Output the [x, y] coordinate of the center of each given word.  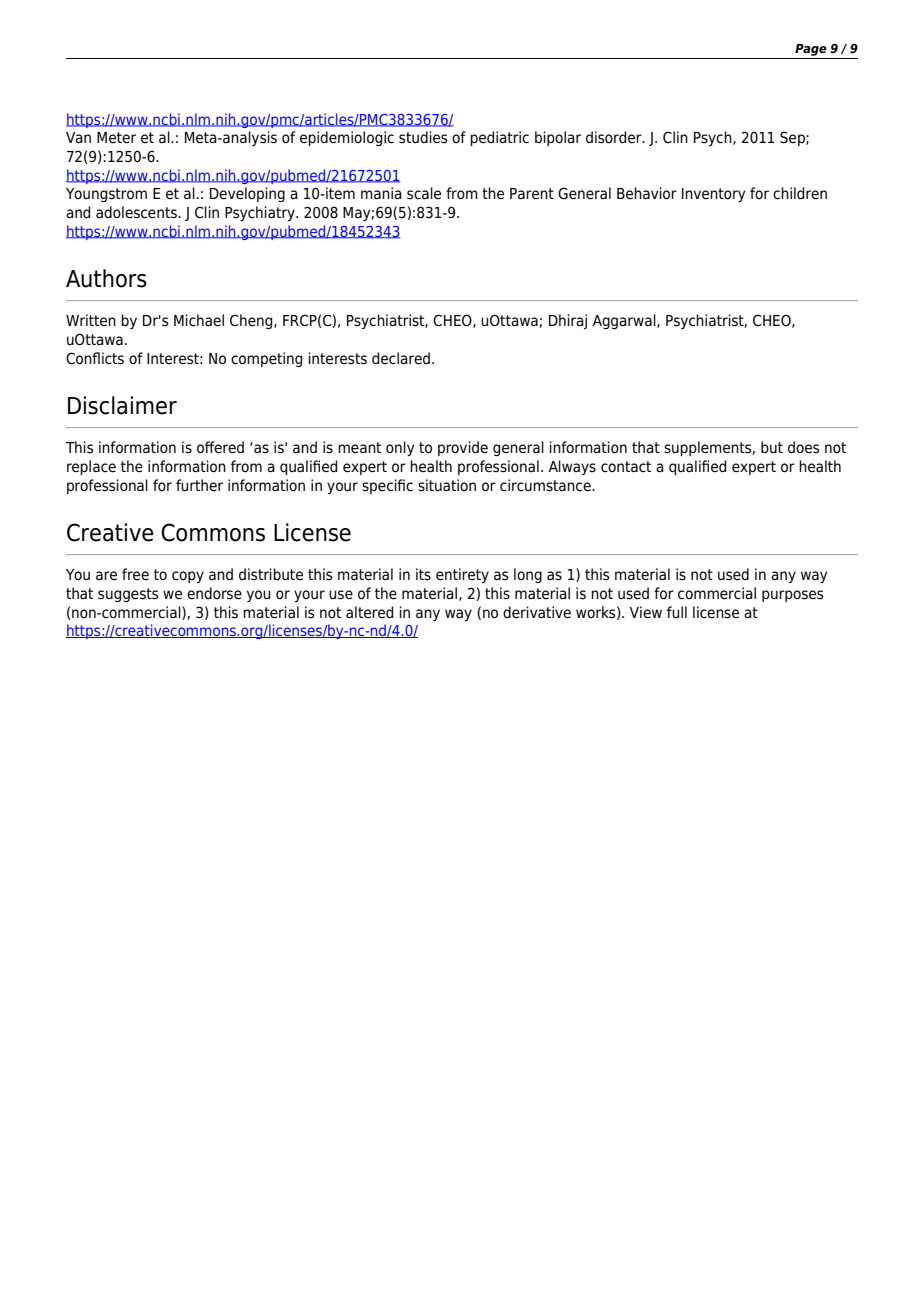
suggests [128, 595]
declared [401, 358]
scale [424, 193]
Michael [199, 320]
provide [463, 448]
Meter [116, 138]
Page [811, 50]
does [803, 447]
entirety [462, 575]
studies [423, 137]
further [199, 485]
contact [626, 467]
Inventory [713, 195]
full [677, 612]
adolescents [137, 212]
